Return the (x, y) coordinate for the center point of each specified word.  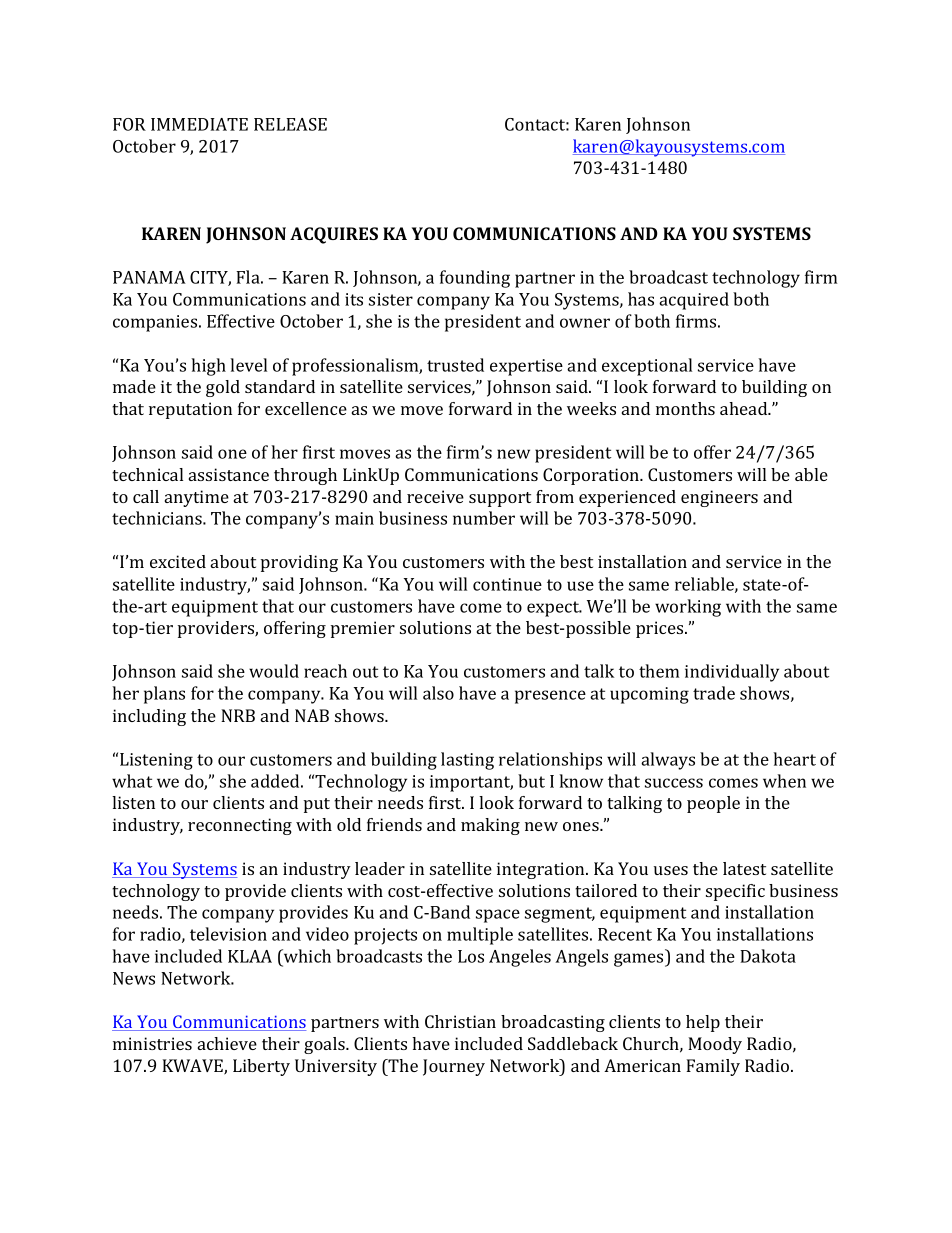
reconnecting (240, 826)
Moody (715, 1045)
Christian (460, 1021)
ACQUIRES (334, 235)
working (688, 608)
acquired (694, 301)
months (685, 408)
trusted (455, 365)
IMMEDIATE (199, 124)
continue (507, 584)
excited (178, 561)
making (490, 826)
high (208, 367)
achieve (227, 1043)
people (713, 804)
